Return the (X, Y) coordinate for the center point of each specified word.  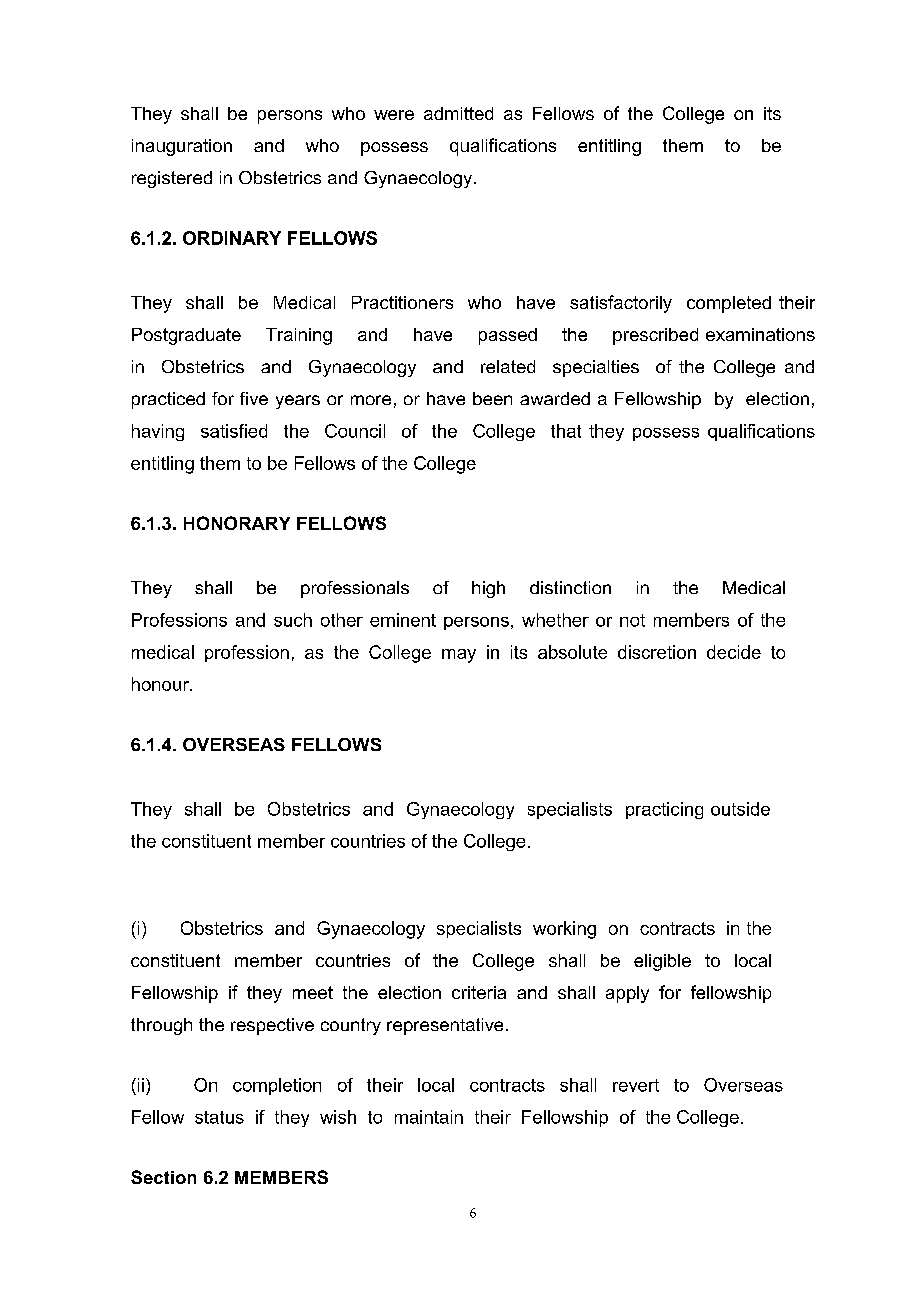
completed (729, 304)
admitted (458, 113)
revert (636, 1085)
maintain (429, 1117)
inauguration (182, 147)
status (219, 1117)
